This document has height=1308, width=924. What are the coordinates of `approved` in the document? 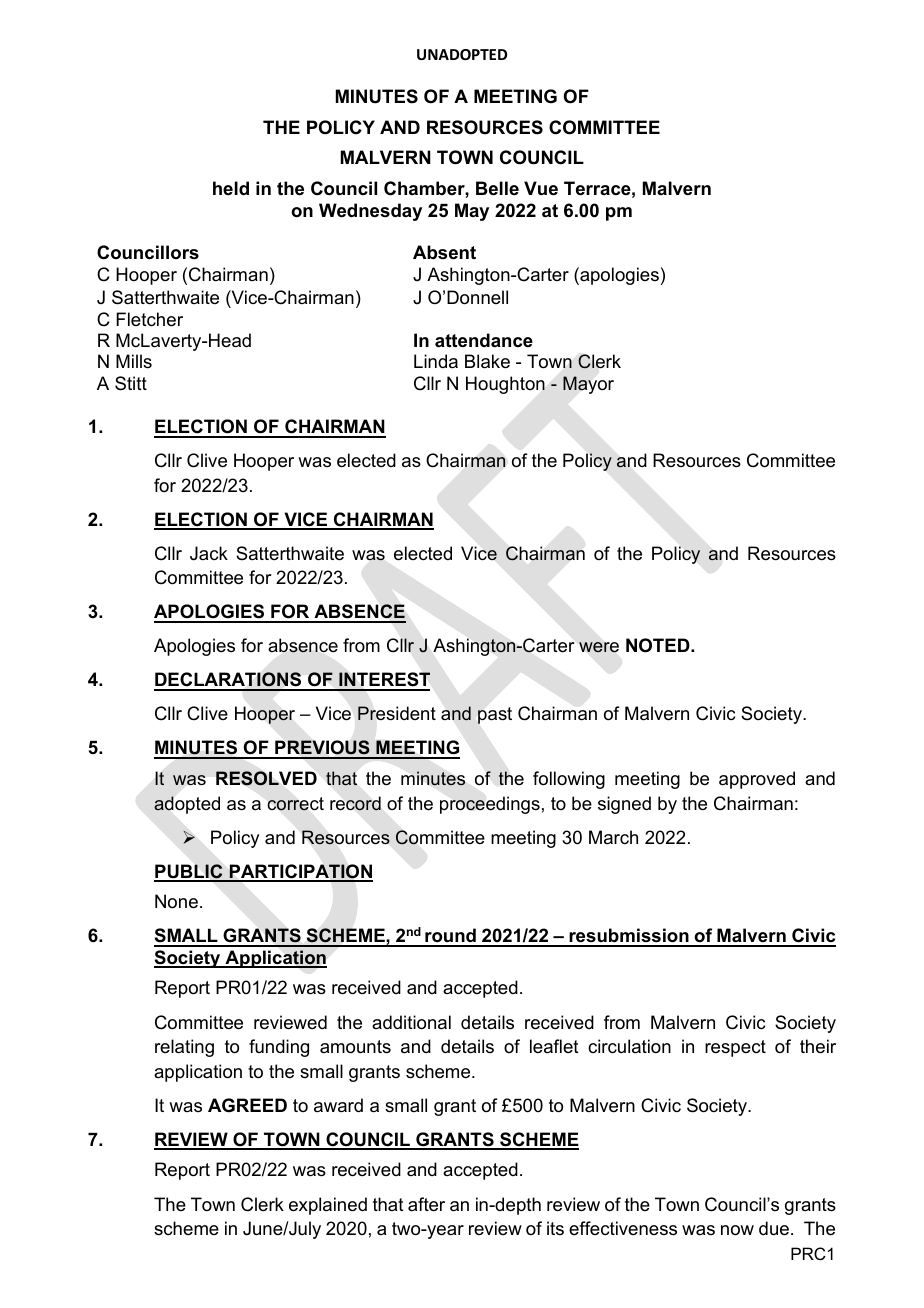 It's located at (757, 780).
